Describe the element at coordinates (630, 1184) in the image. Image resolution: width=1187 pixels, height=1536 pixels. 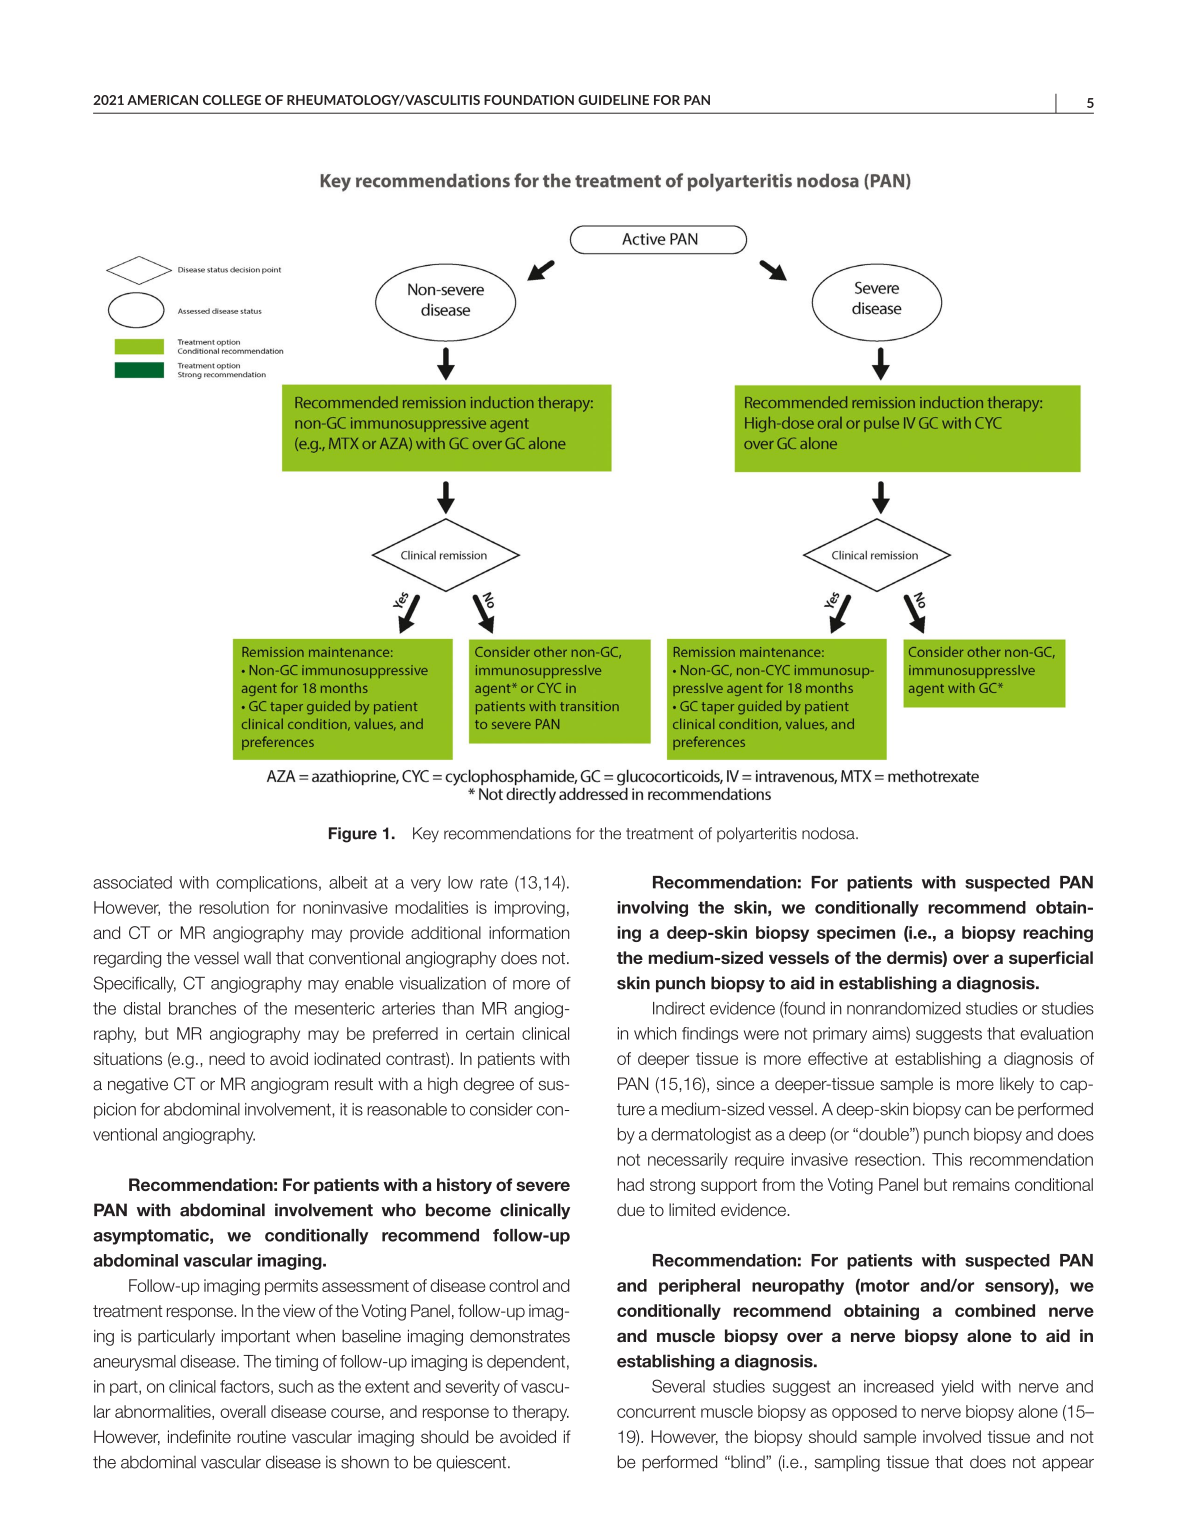
I see `had` at that location.
